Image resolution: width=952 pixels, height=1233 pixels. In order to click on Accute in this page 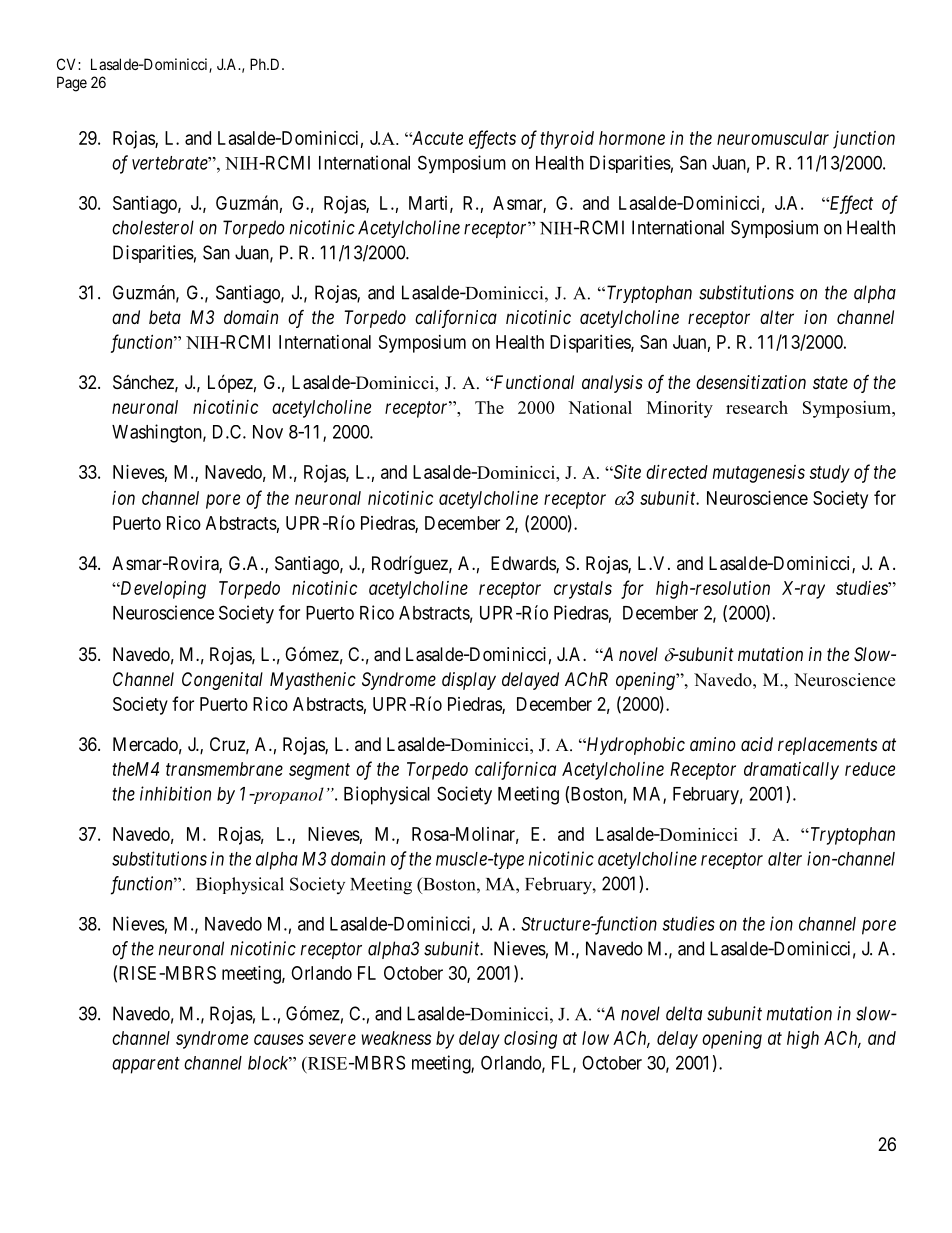, I will do `click(436, 138)`.
